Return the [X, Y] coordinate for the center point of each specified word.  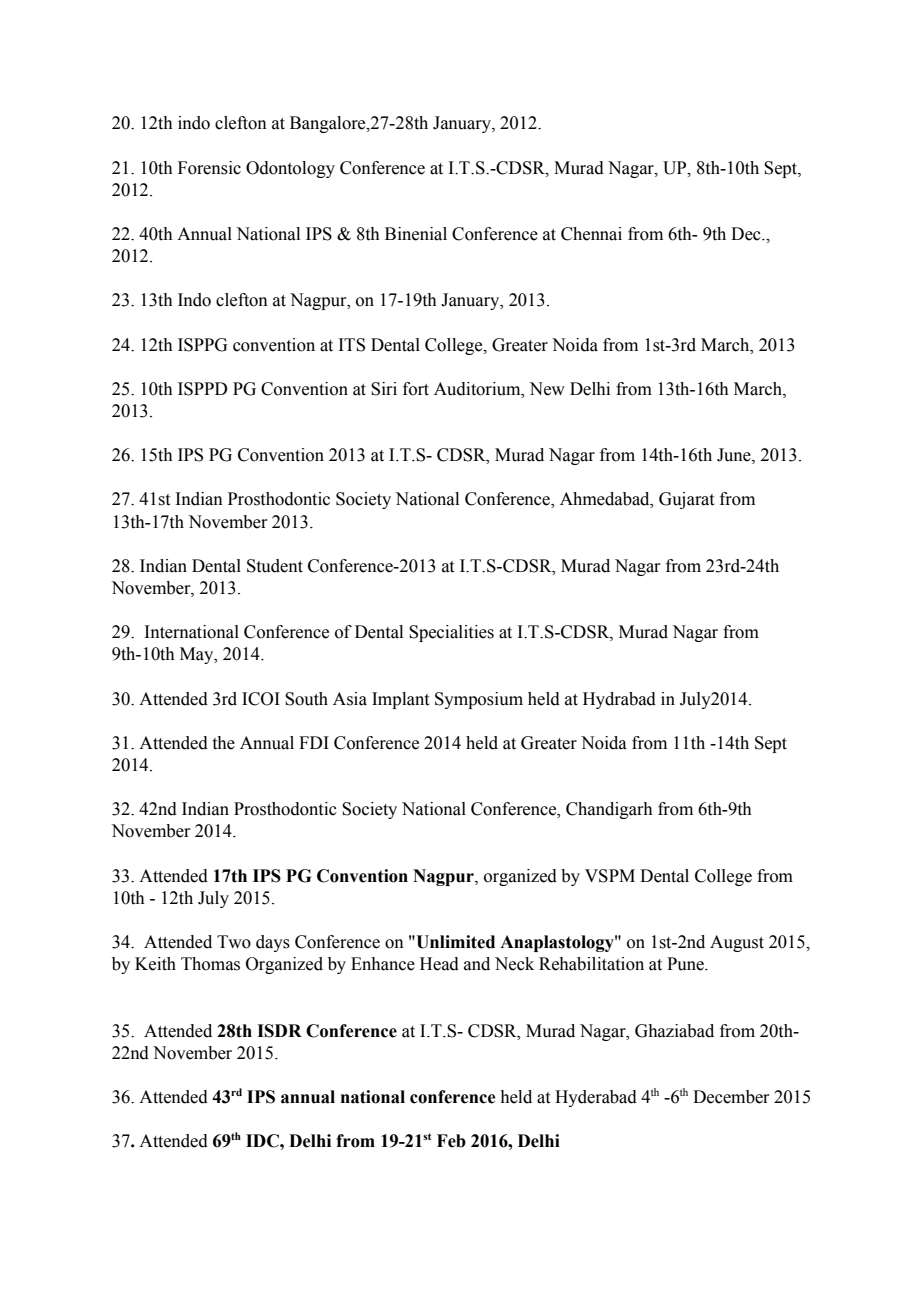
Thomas [210, 964]
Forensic [209, 168]
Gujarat [686, 500]
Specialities [451, 633]
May [198, 655]
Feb [451, 1141]
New [547, 389]
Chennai [591, 234]
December [731, 1097]
